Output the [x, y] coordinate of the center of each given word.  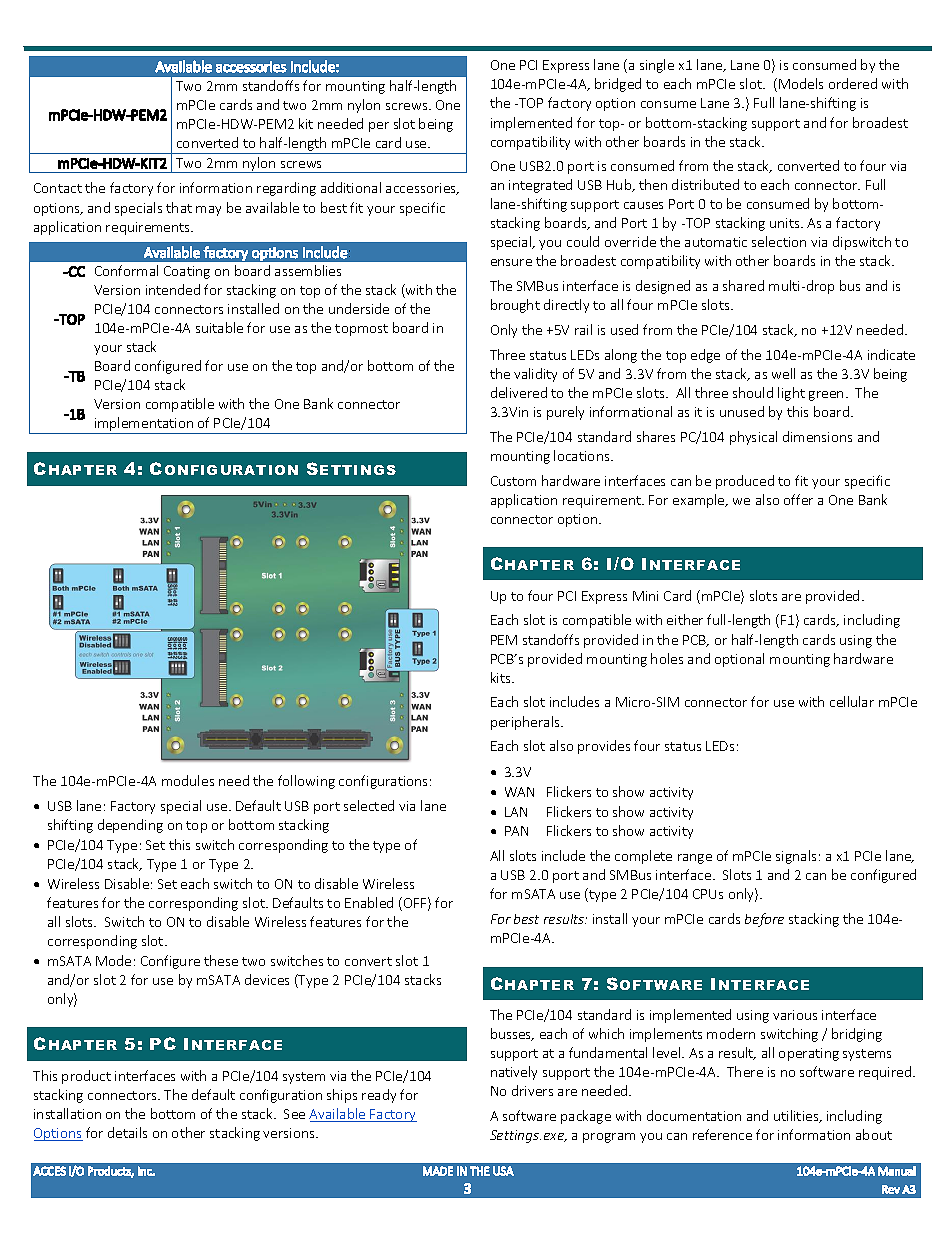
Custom [513, 481]
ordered [853, 83]
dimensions [817, 436]
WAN [519, 792]
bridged [618, 85]
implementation [144, 425]
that [179, 207]
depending [130, 826]
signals [796, 857]
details [127, 1132]
